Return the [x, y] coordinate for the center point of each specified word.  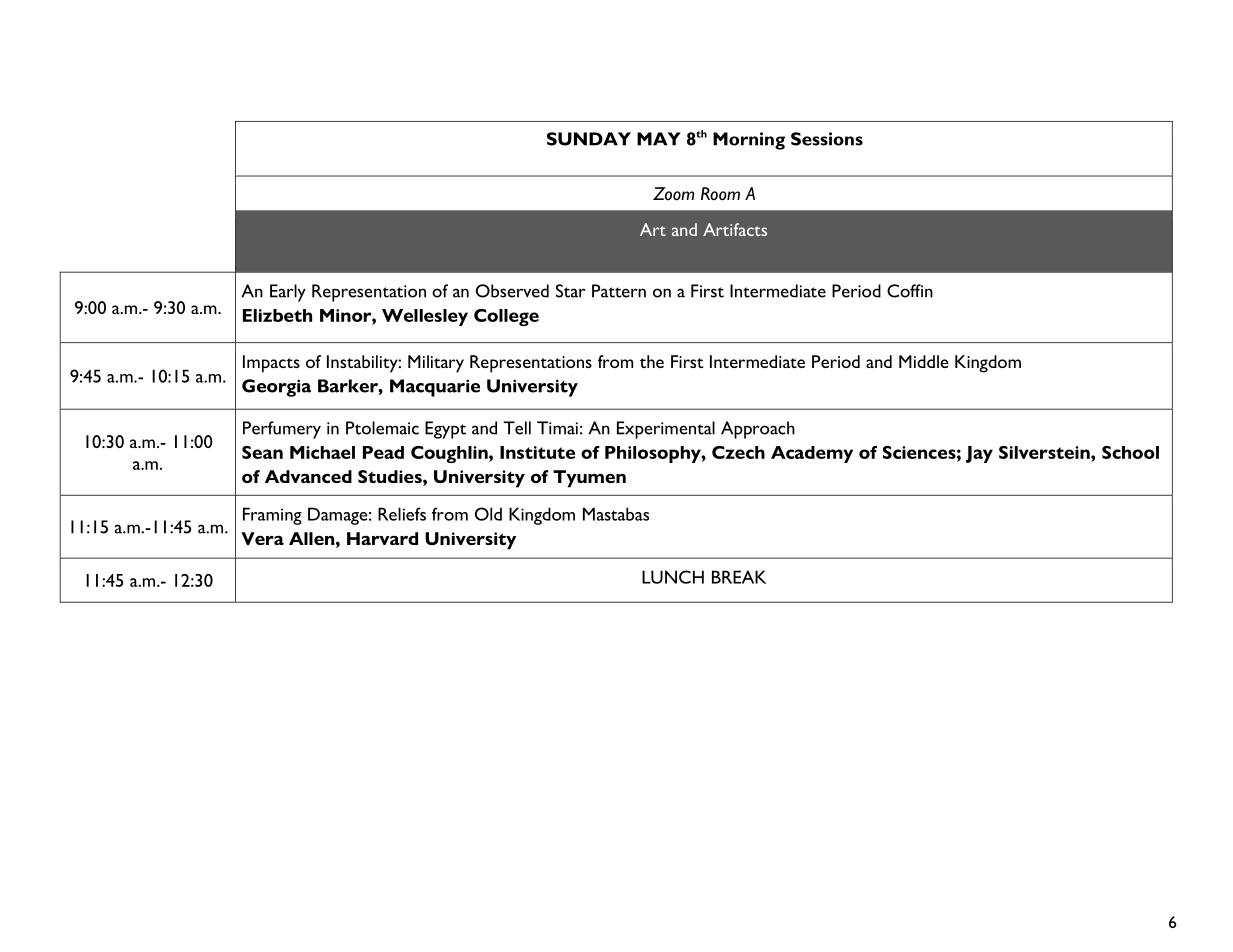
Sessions [827, 139]
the [652, 361]
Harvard [382, 538]
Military [436, 364]
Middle [924, 361]
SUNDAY [589, 139]
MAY [659, 139]
